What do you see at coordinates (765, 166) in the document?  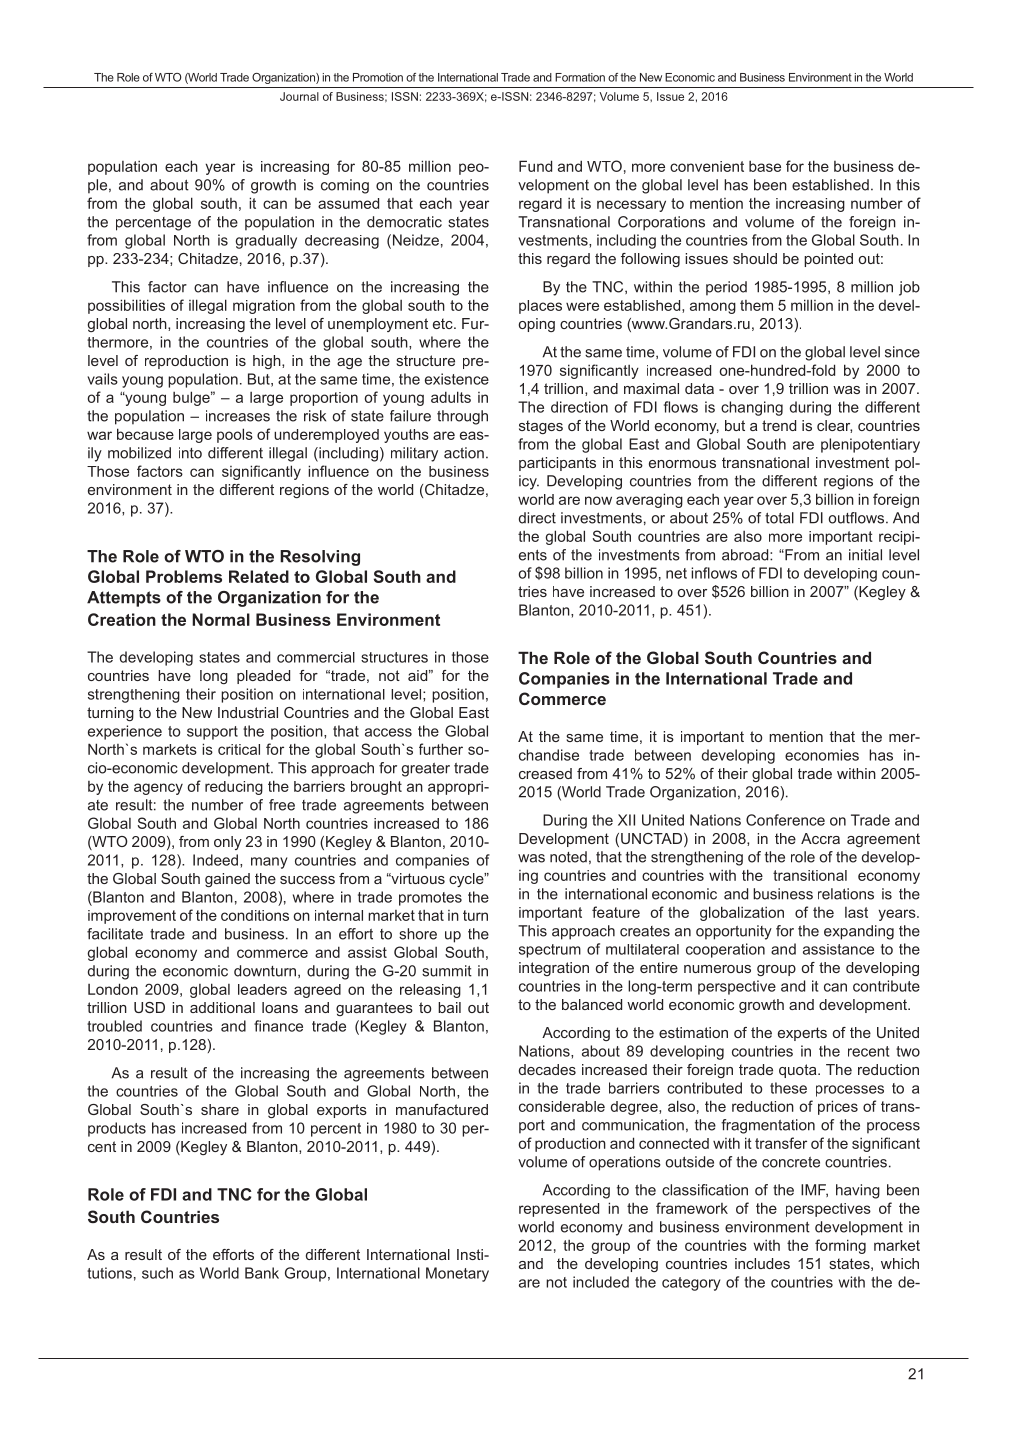 I see `base` at bounding box center [765, 166].
